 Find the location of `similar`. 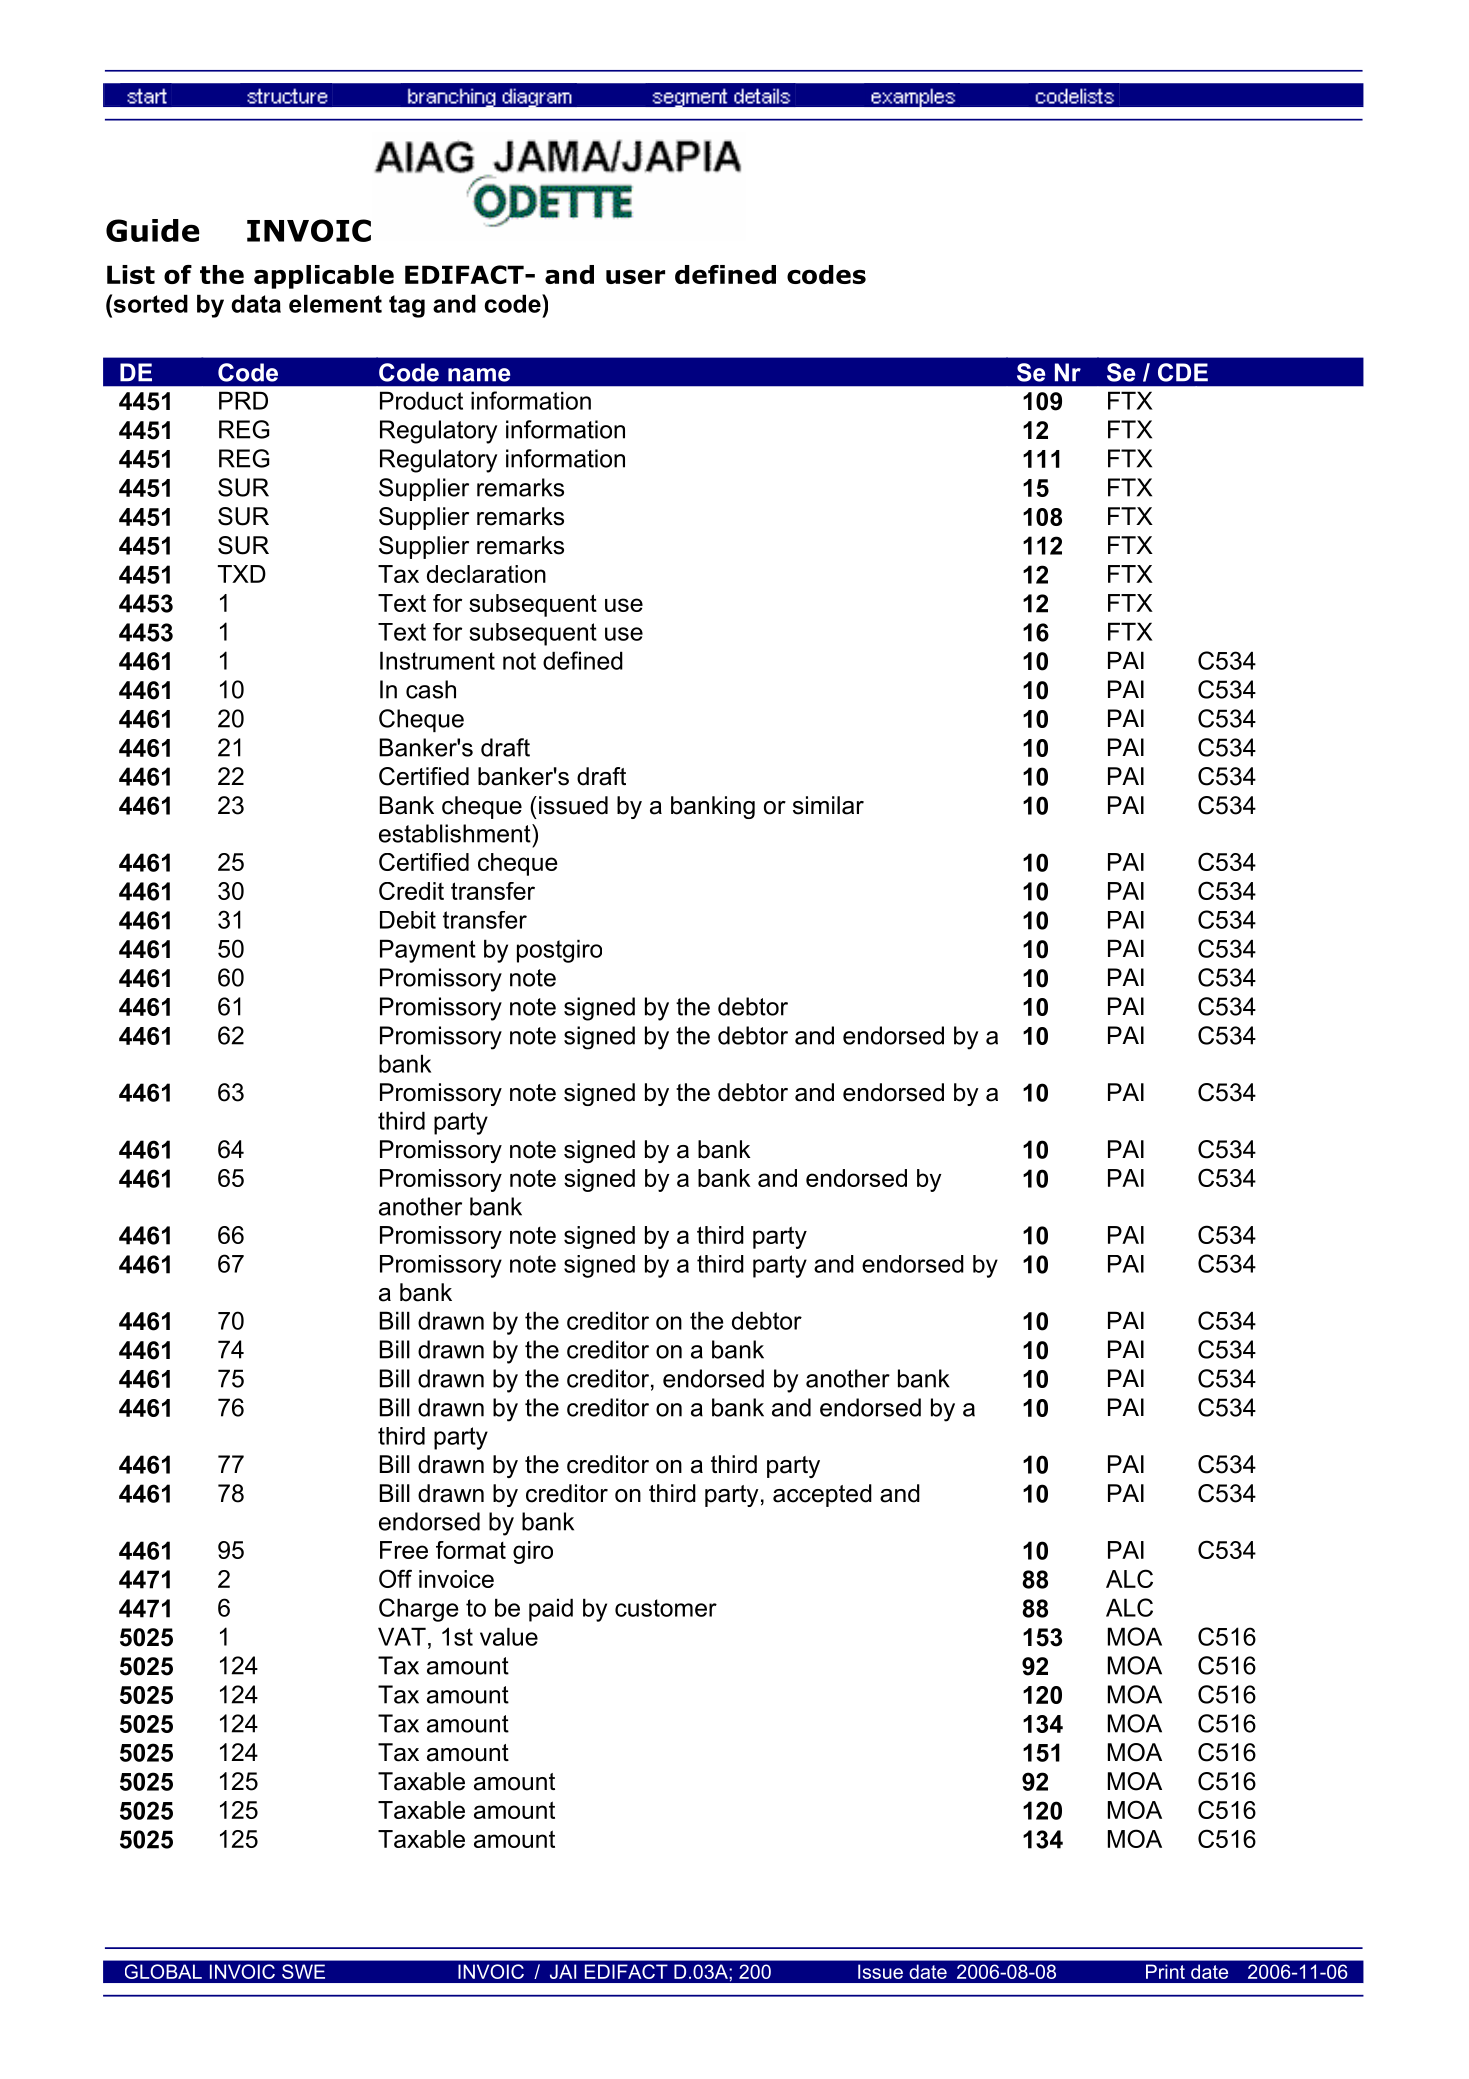

similar is located at coordinates (828, 805).
